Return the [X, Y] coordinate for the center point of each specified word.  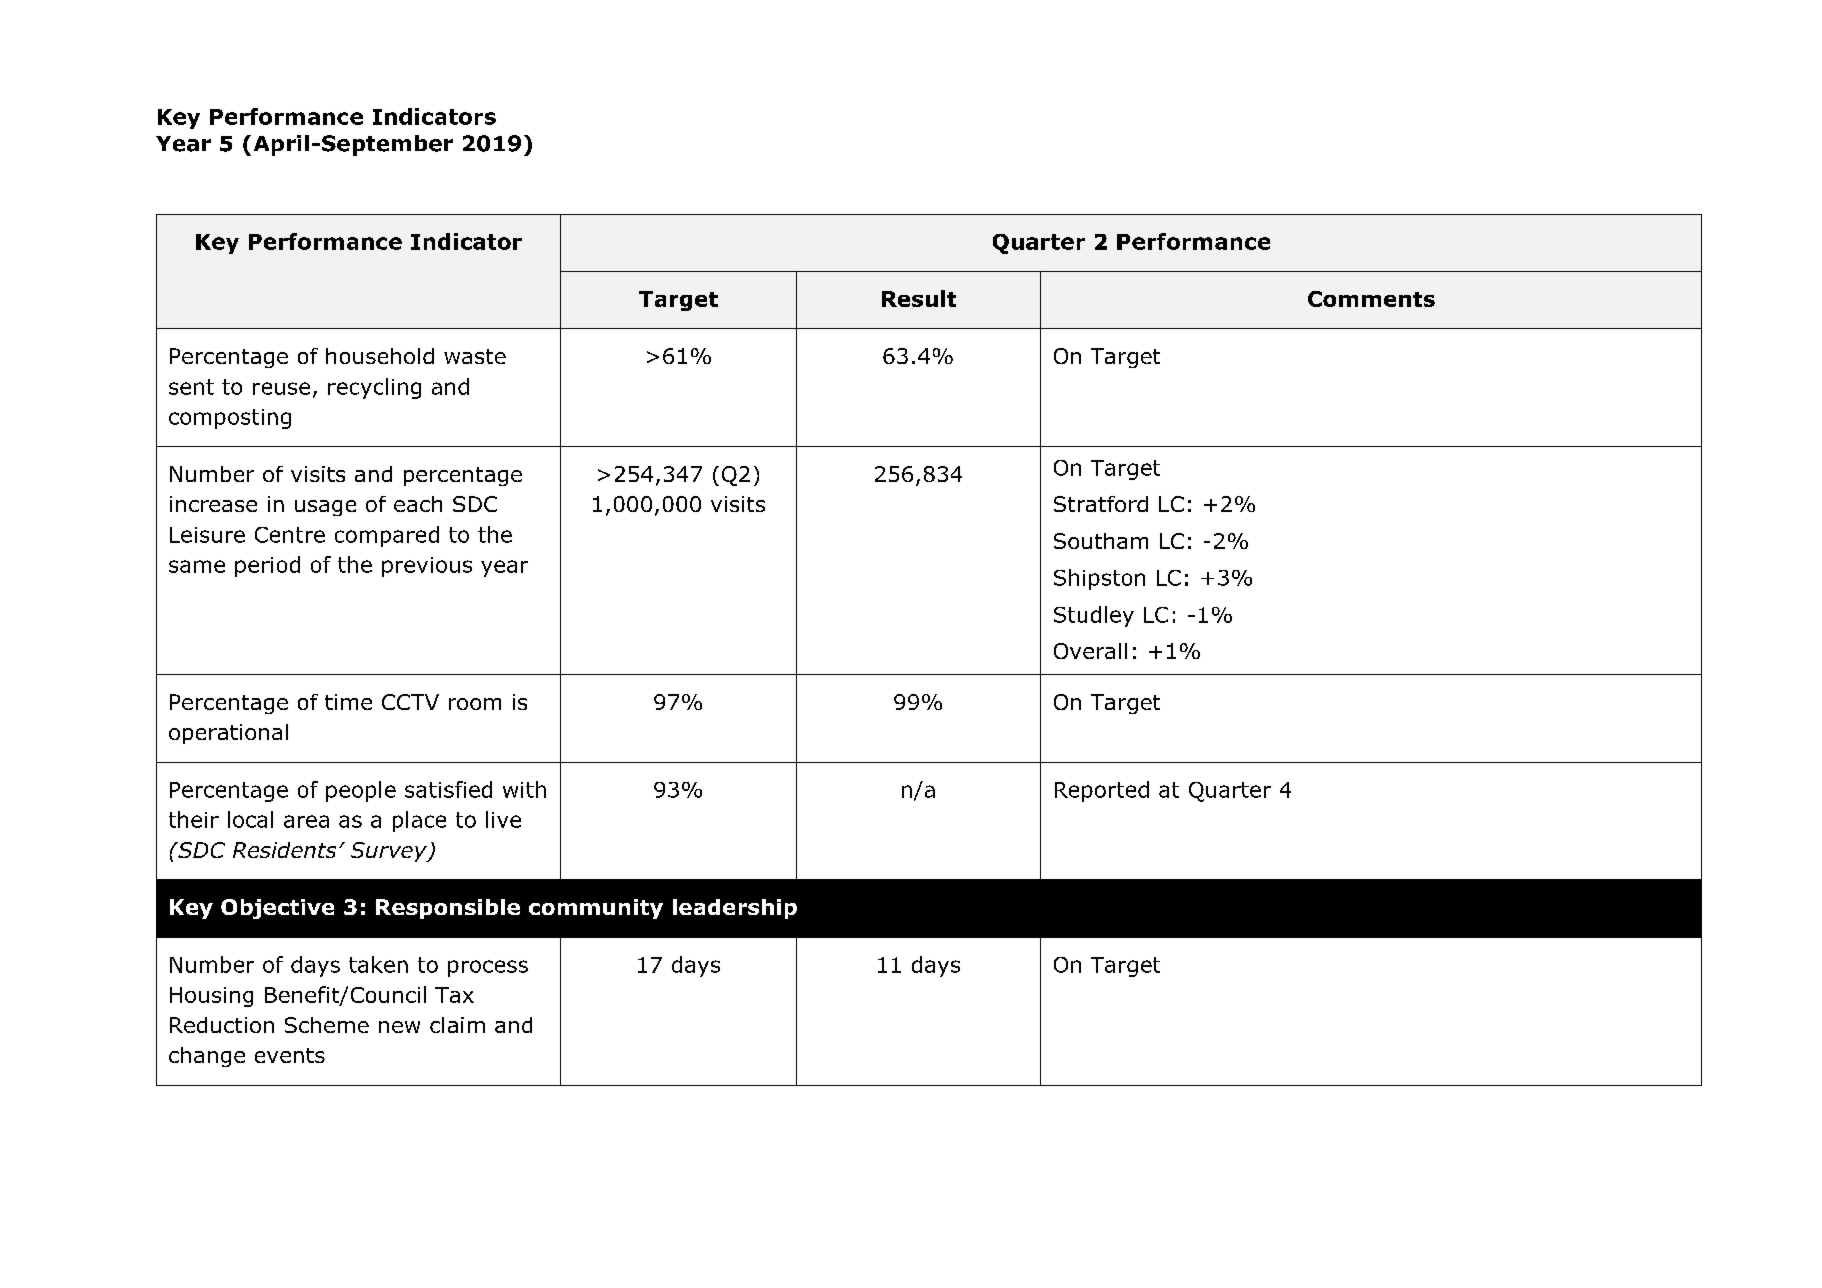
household [380, 356]
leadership [735, 909]
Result [919, 298]
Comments [1371, 299]
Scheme [327, 1025]
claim [457, 1025]
